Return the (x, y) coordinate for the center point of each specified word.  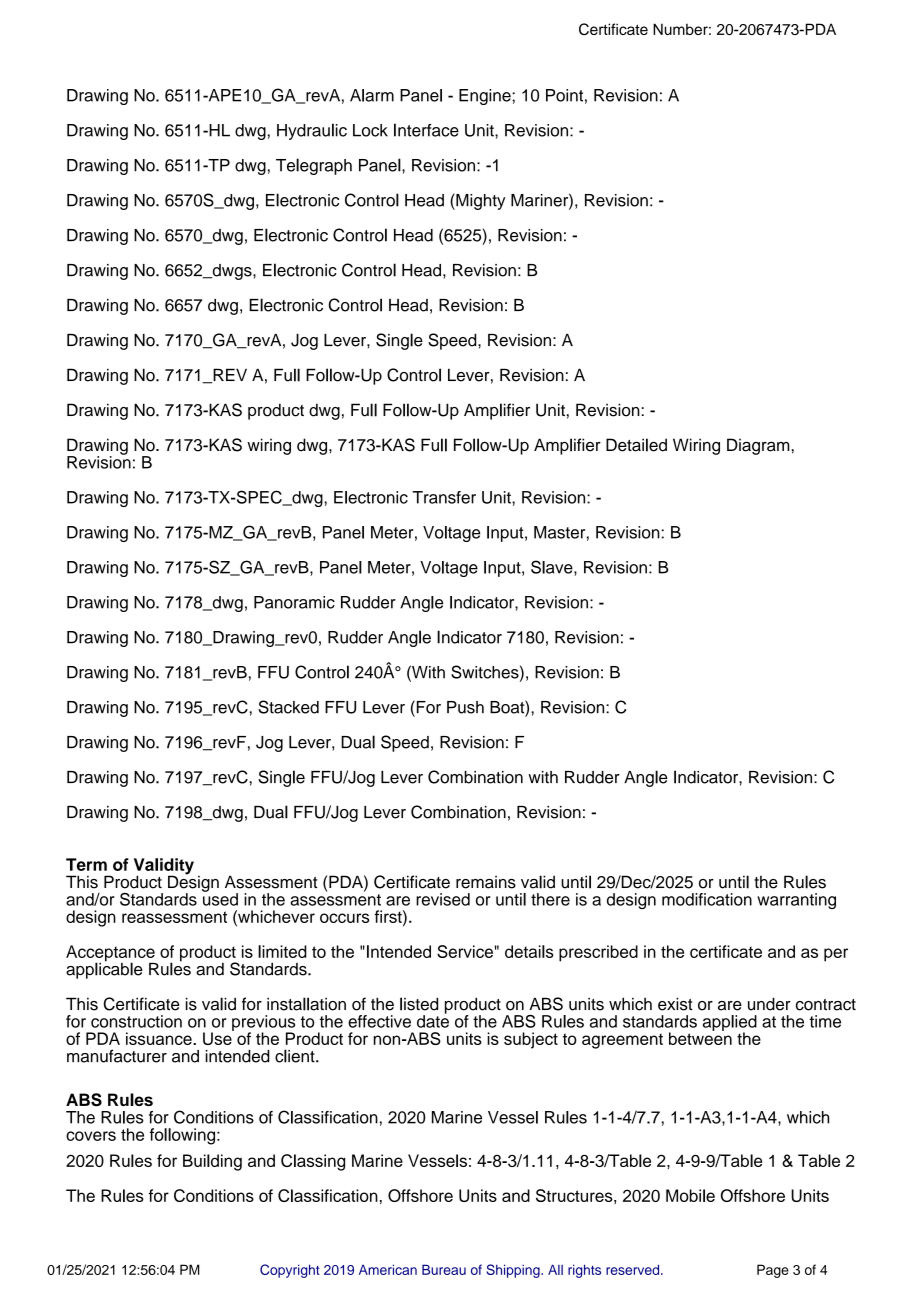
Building (212, 1162)
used (220, 898)
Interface (426, 130)
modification (707, 899)
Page (773, 1271)
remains (486, 882)
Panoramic (294, 602)
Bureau (444, 1269)
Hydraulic (312, 131)
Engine (486, 97)
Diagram (759, 446)
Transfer (444, 497)
